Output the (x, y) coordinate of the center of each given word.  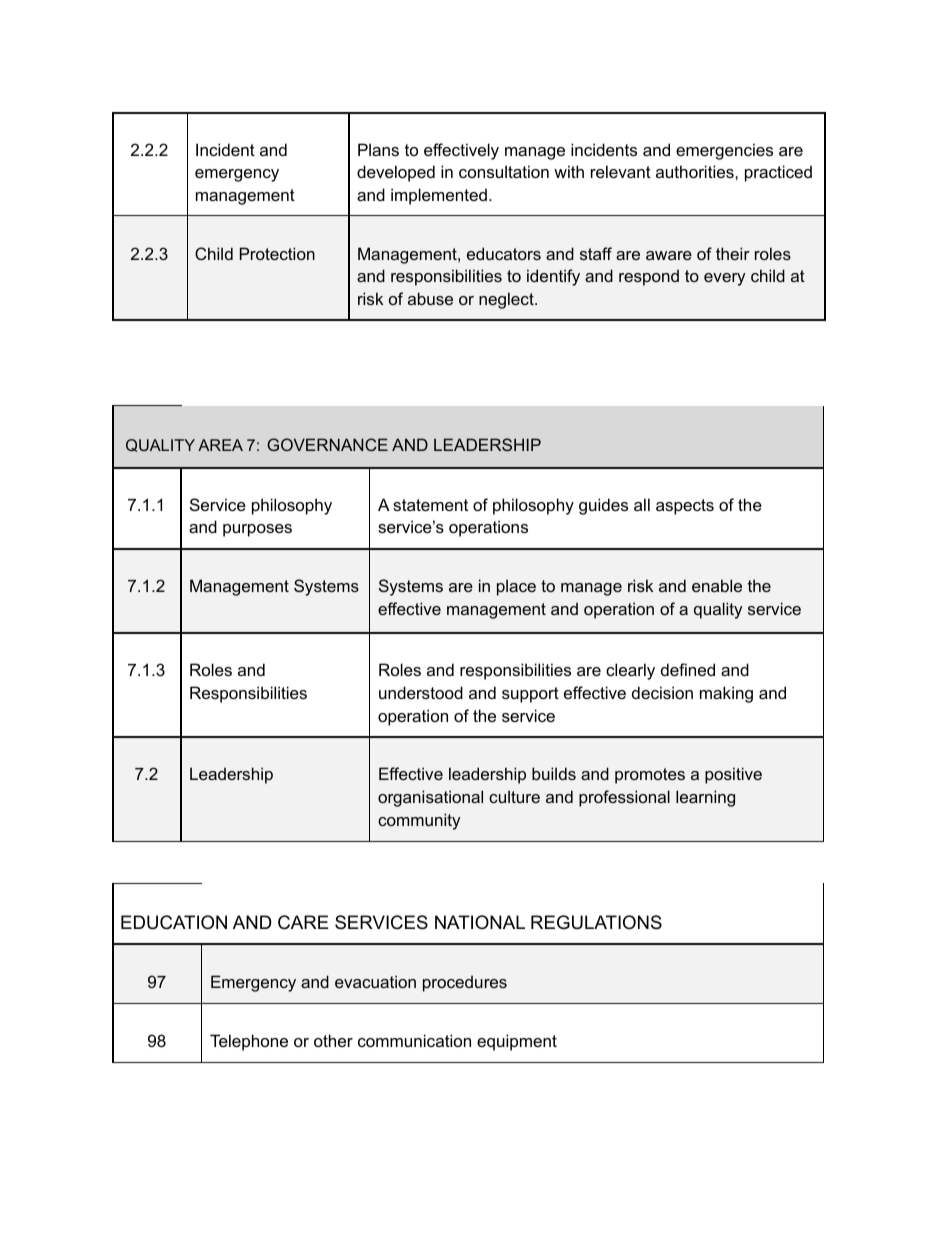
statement (430, 505)
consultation (504, 171)
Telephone (249, 1042)
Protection (277, 253)
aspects (685, 507)
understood (421, 692)
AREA (220, 445)
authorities (696, 171)
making (726, 694)
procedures (465, 983)
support (530, 695)
